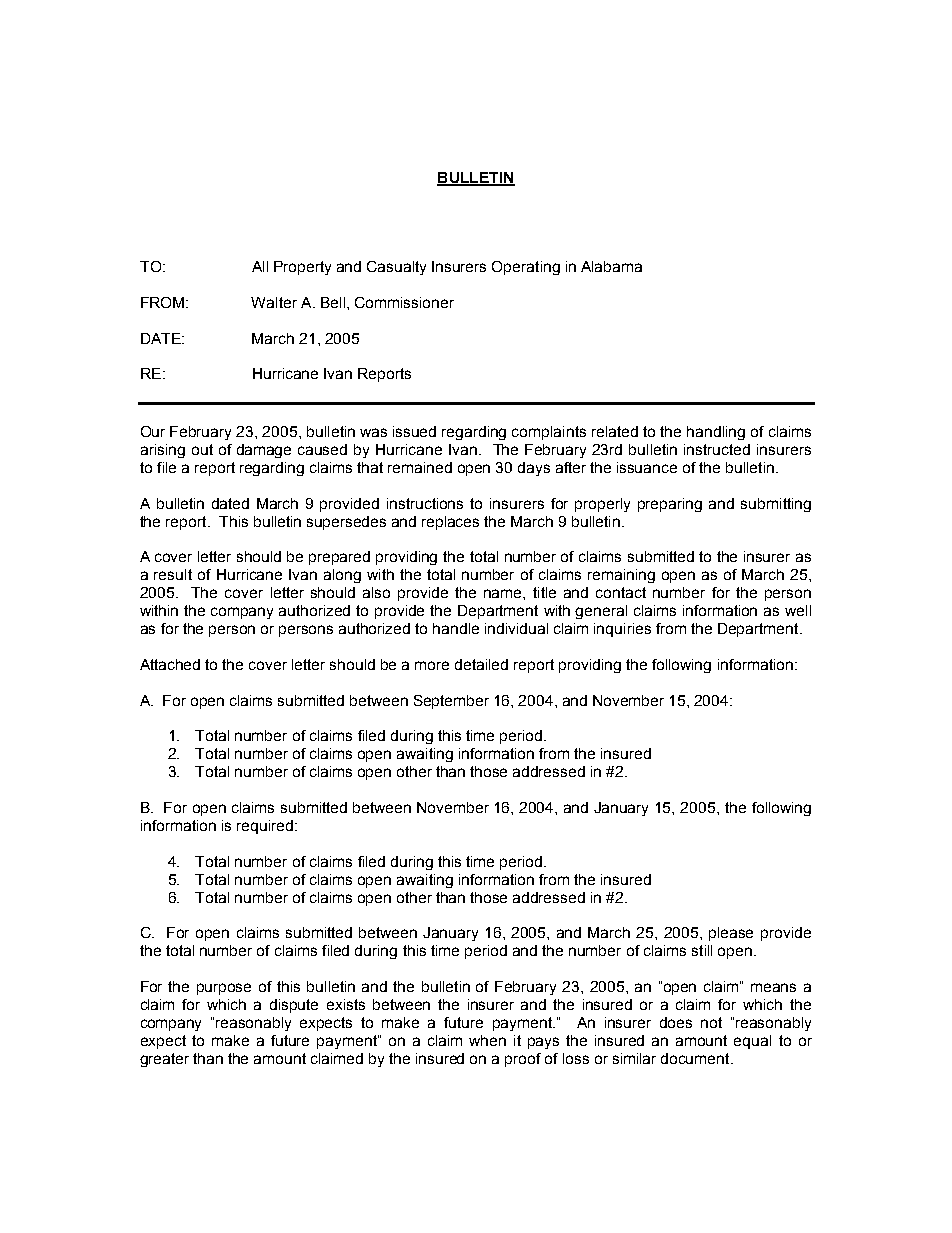 This screenshot has height=1233, width=952. Describe the element at coordinates (202, 449) in the screenshot. I see `out` at that location.
